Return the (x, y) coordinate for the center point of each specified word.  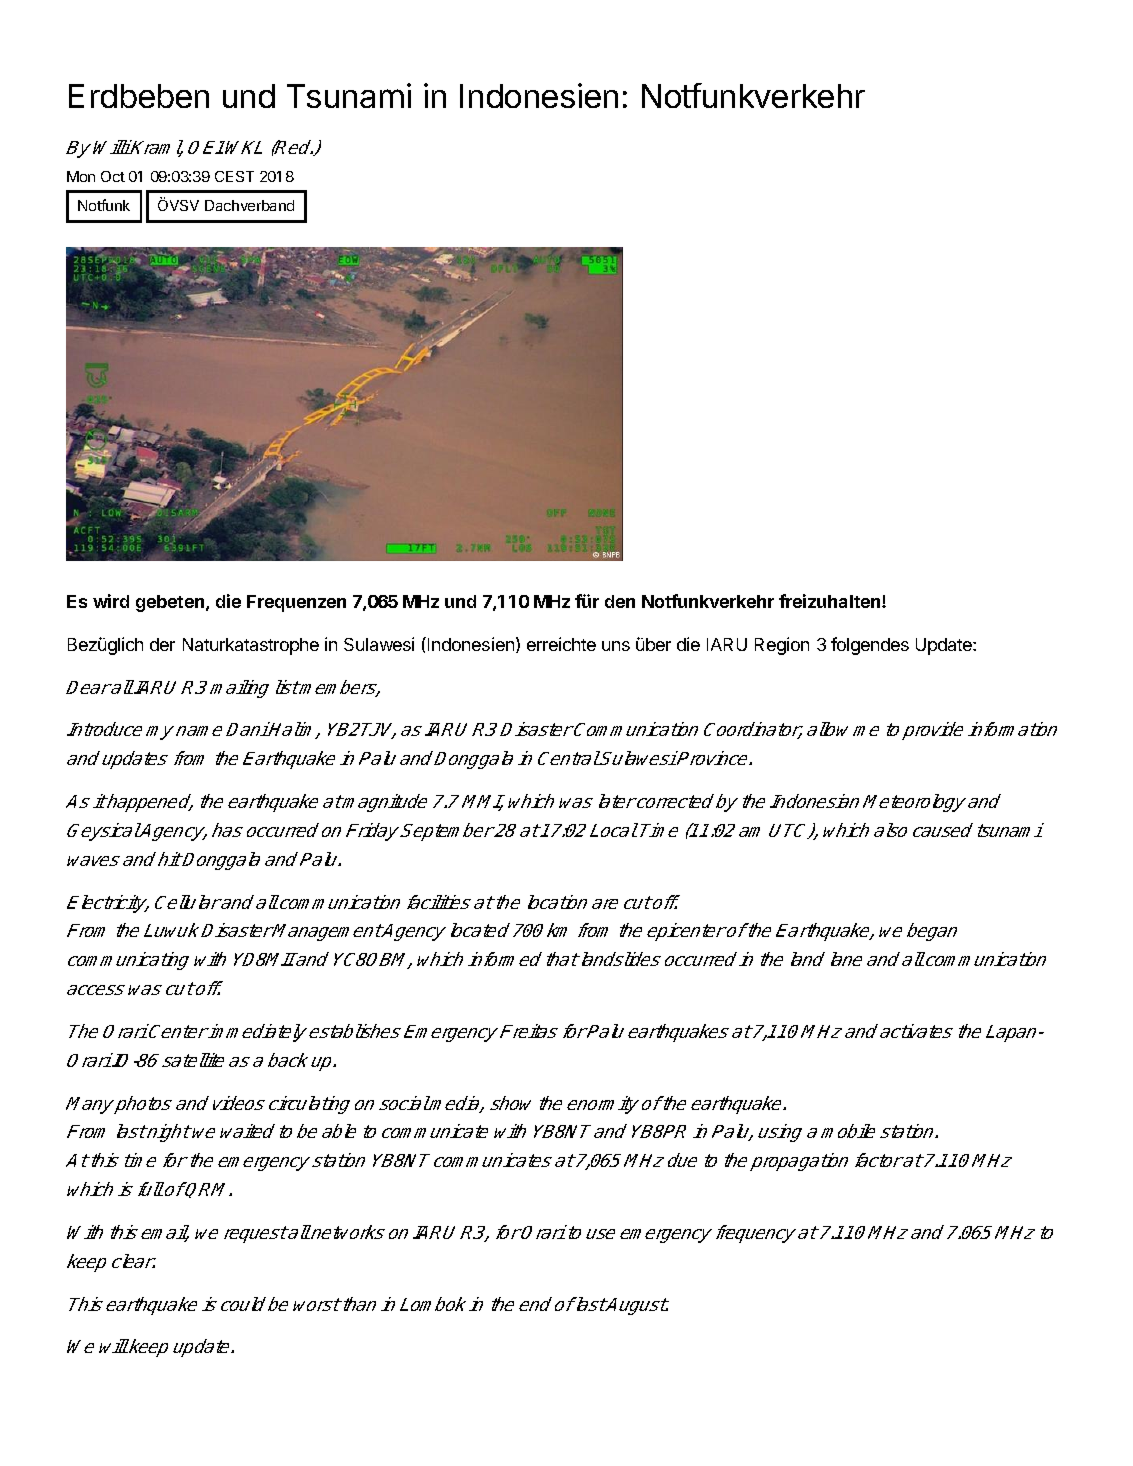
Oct (113, 176)
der (162, 644)
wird (111, 601)
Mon (81, 176)
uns (616, 646)
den (620, 601)
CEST (234, 176)
